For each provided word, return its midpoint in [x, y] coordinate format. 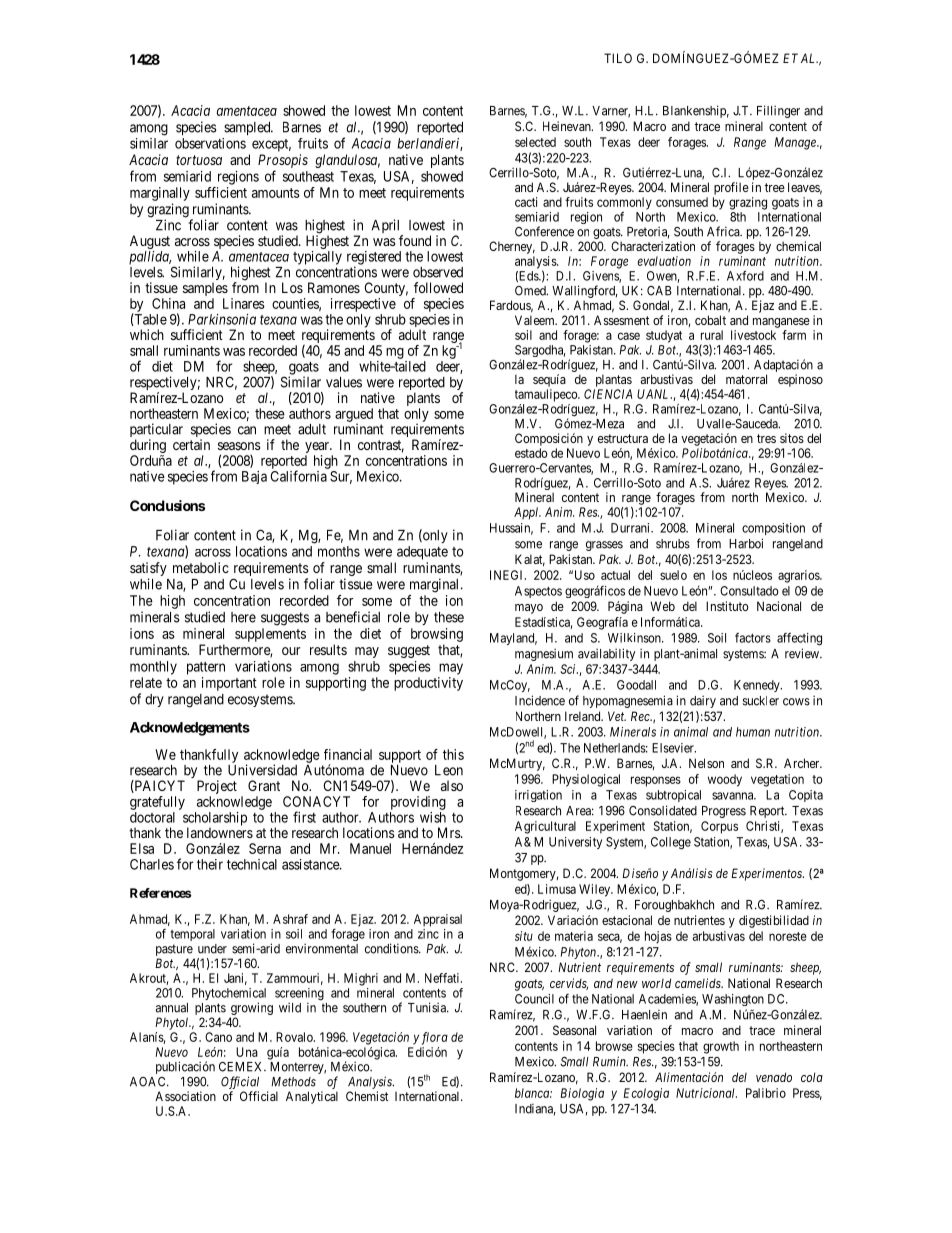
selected [535, 142]
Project [217, 788]
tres [766, 438]
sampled [248, 128]
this [453, 754]
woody [725, 780]
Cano [218, 1037]
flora [435, 1038]
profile [731, 188]
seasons [239, 446]
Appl [527, 513]
